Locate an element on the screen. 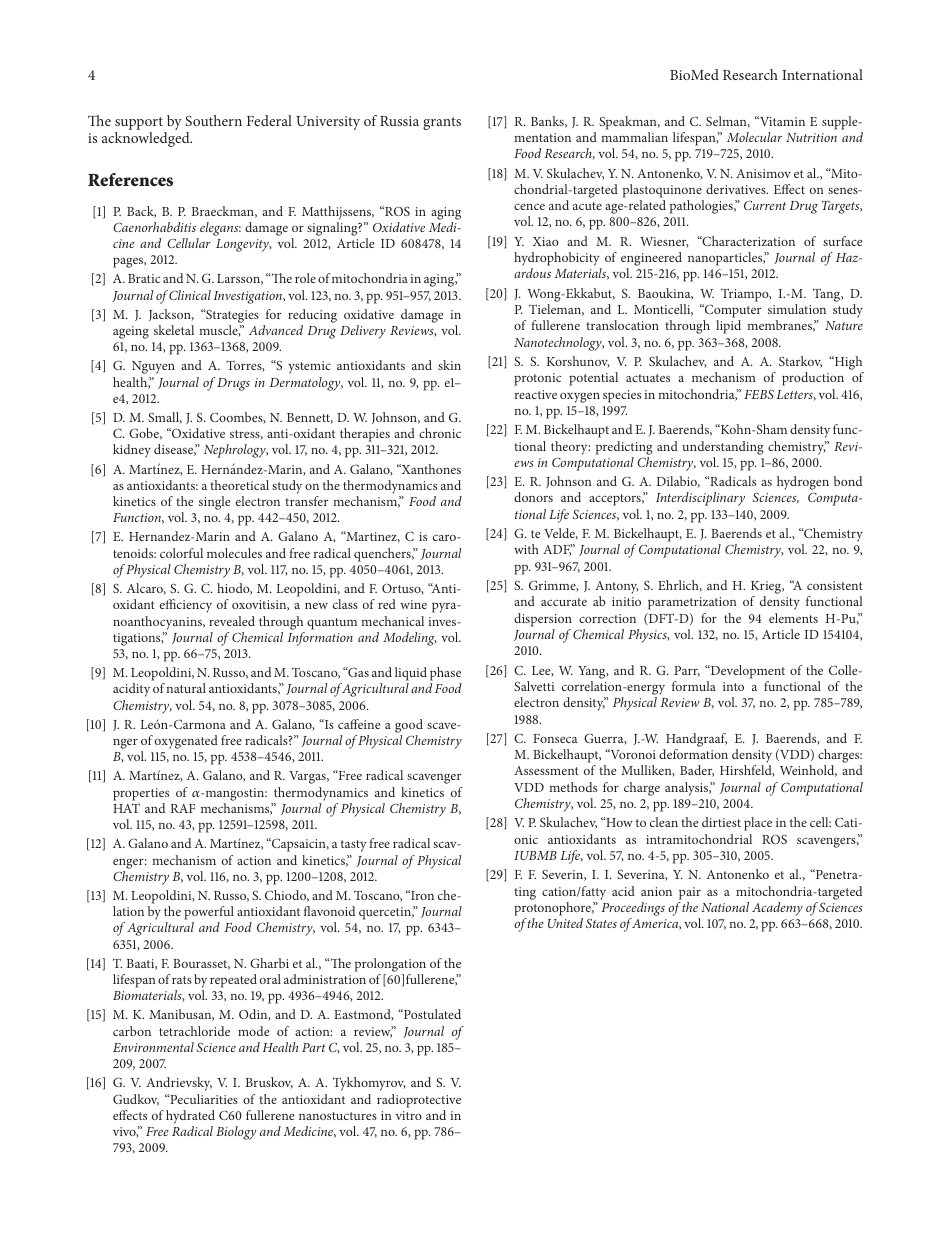  skeletal is located at coordinates (174, 330).
